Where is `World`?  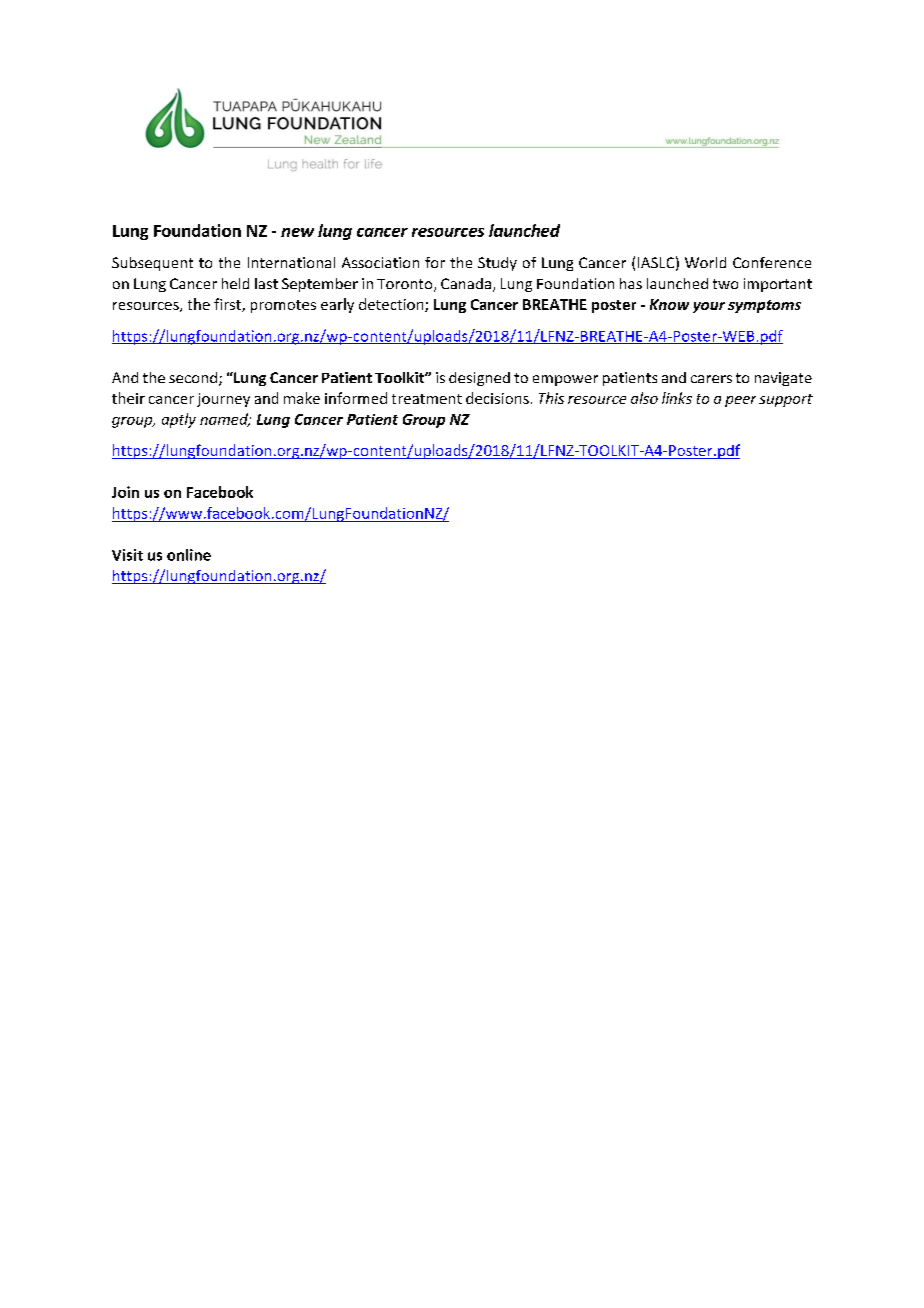 World is located at coordinates (705, 262).
